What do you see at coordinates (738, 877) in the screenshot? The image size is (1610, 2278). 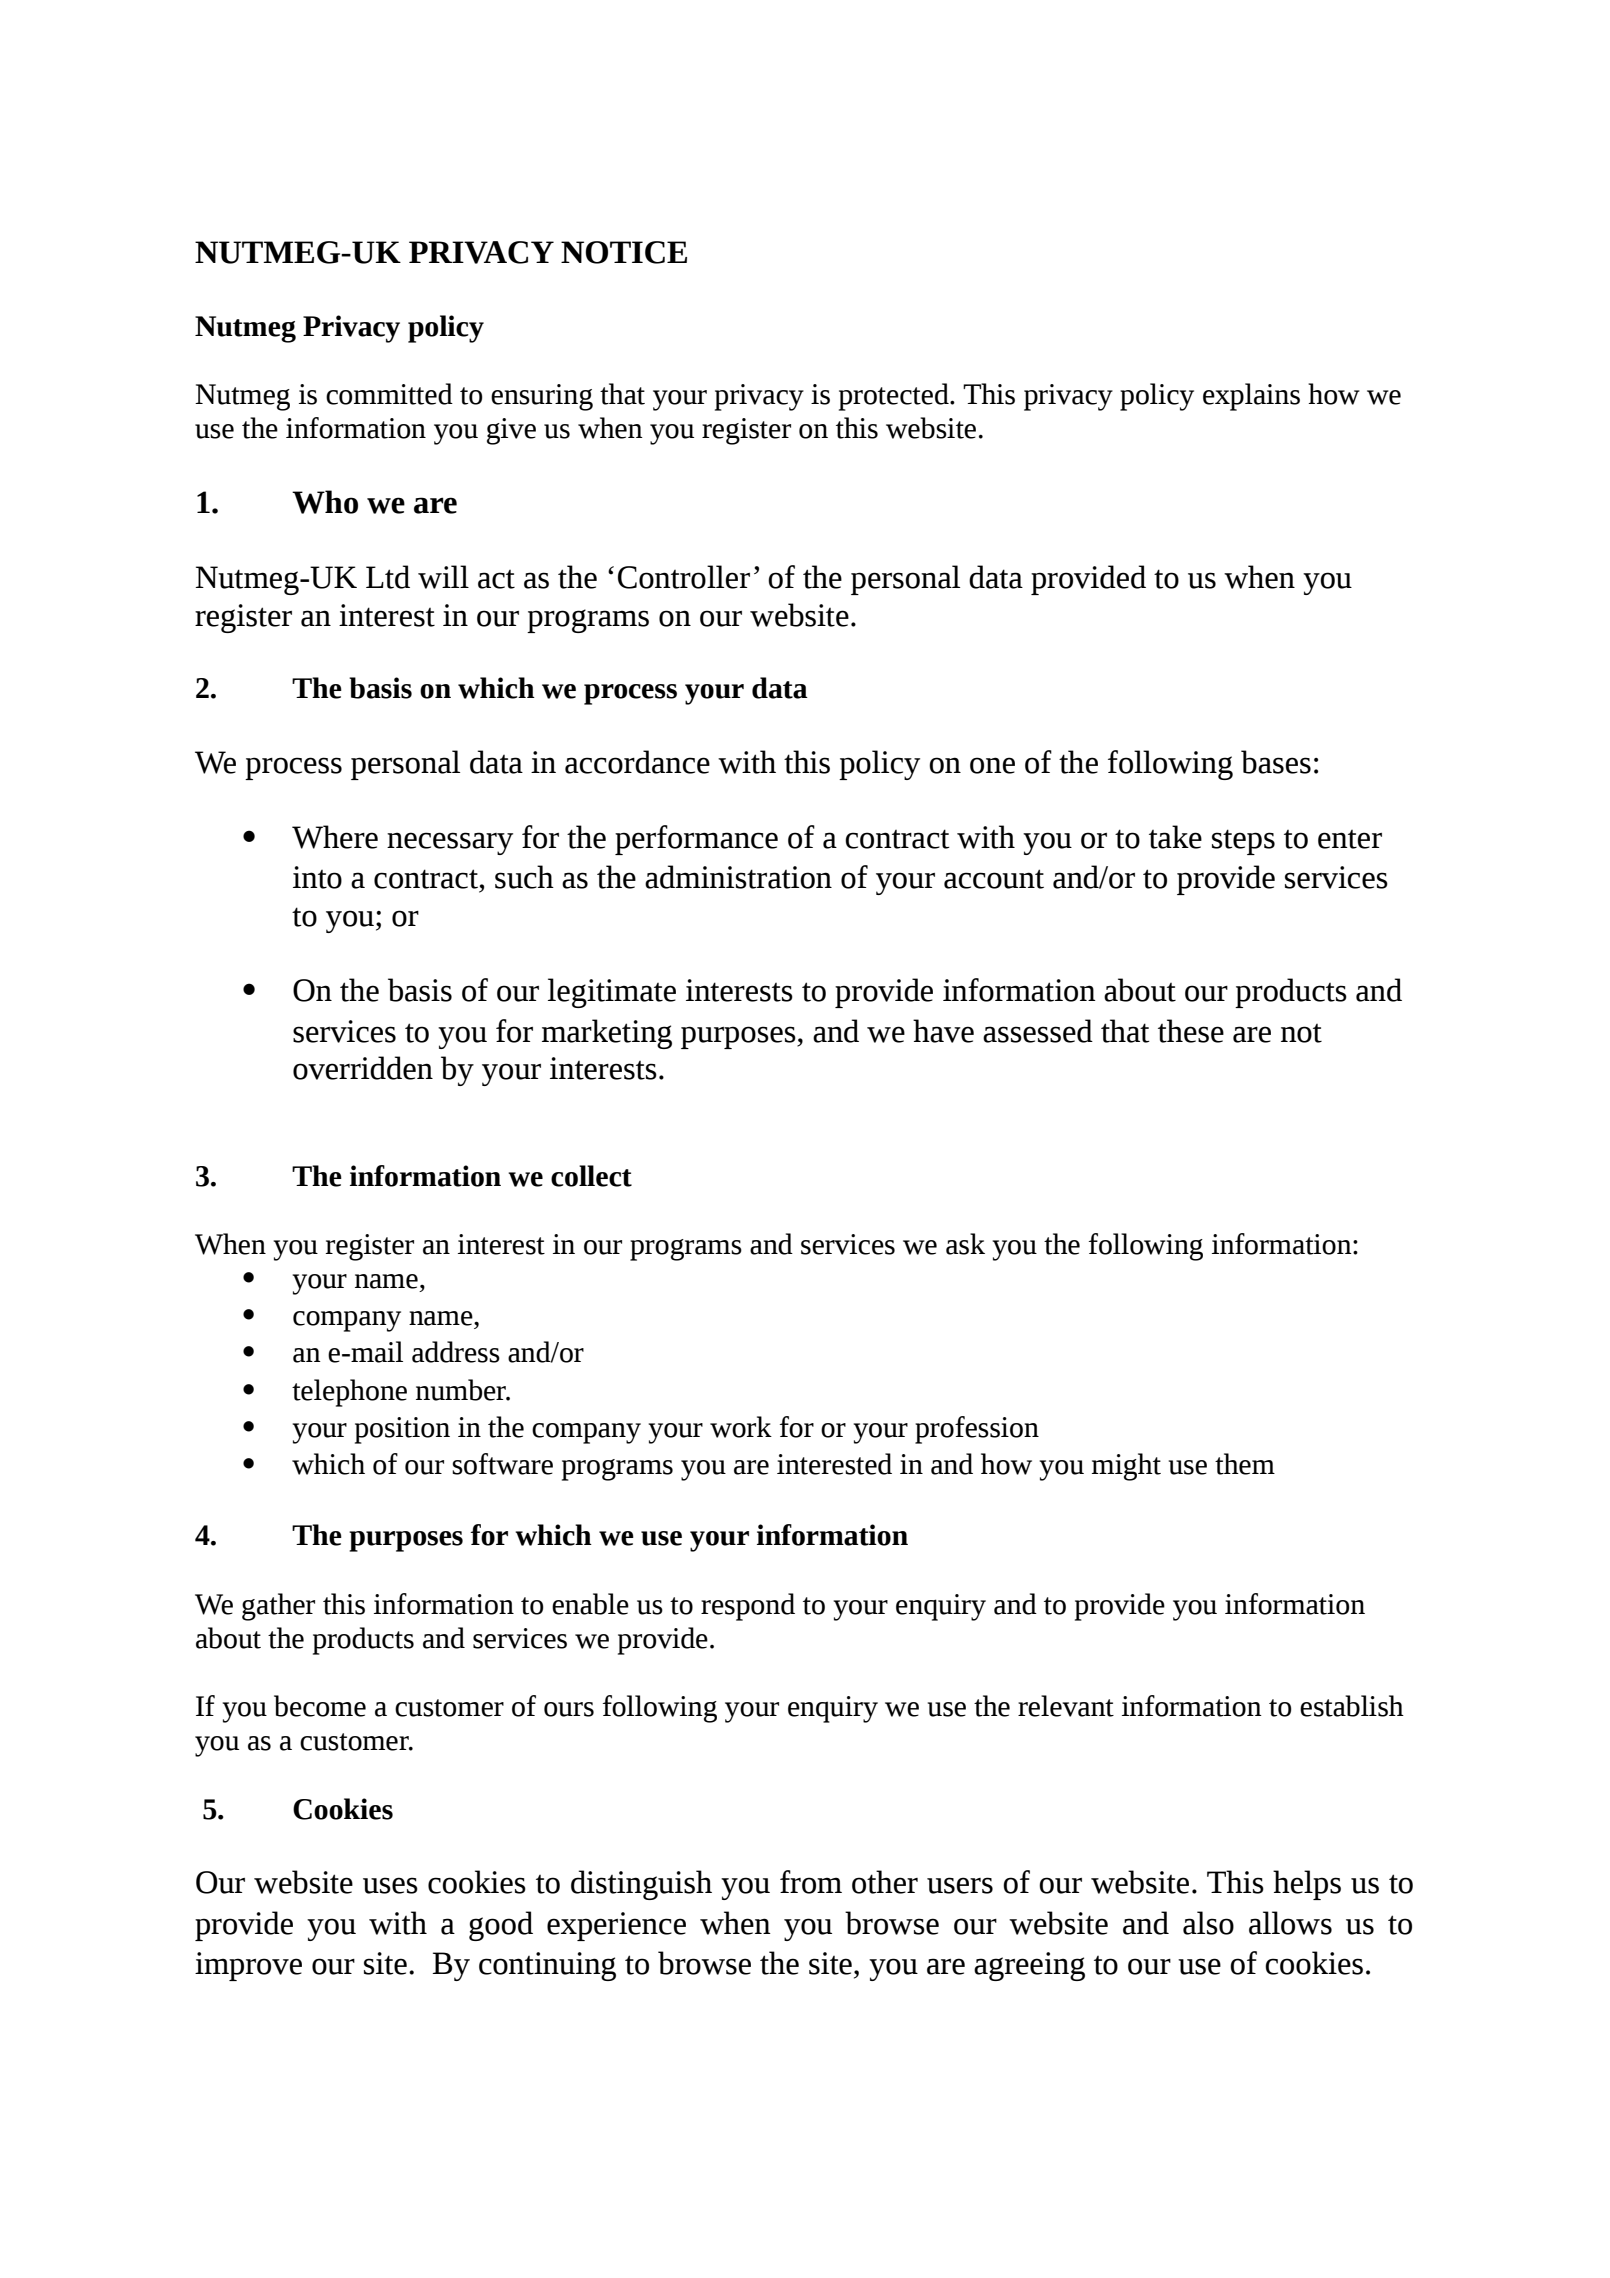 I see `administration` at bounding box center [738, 877].
